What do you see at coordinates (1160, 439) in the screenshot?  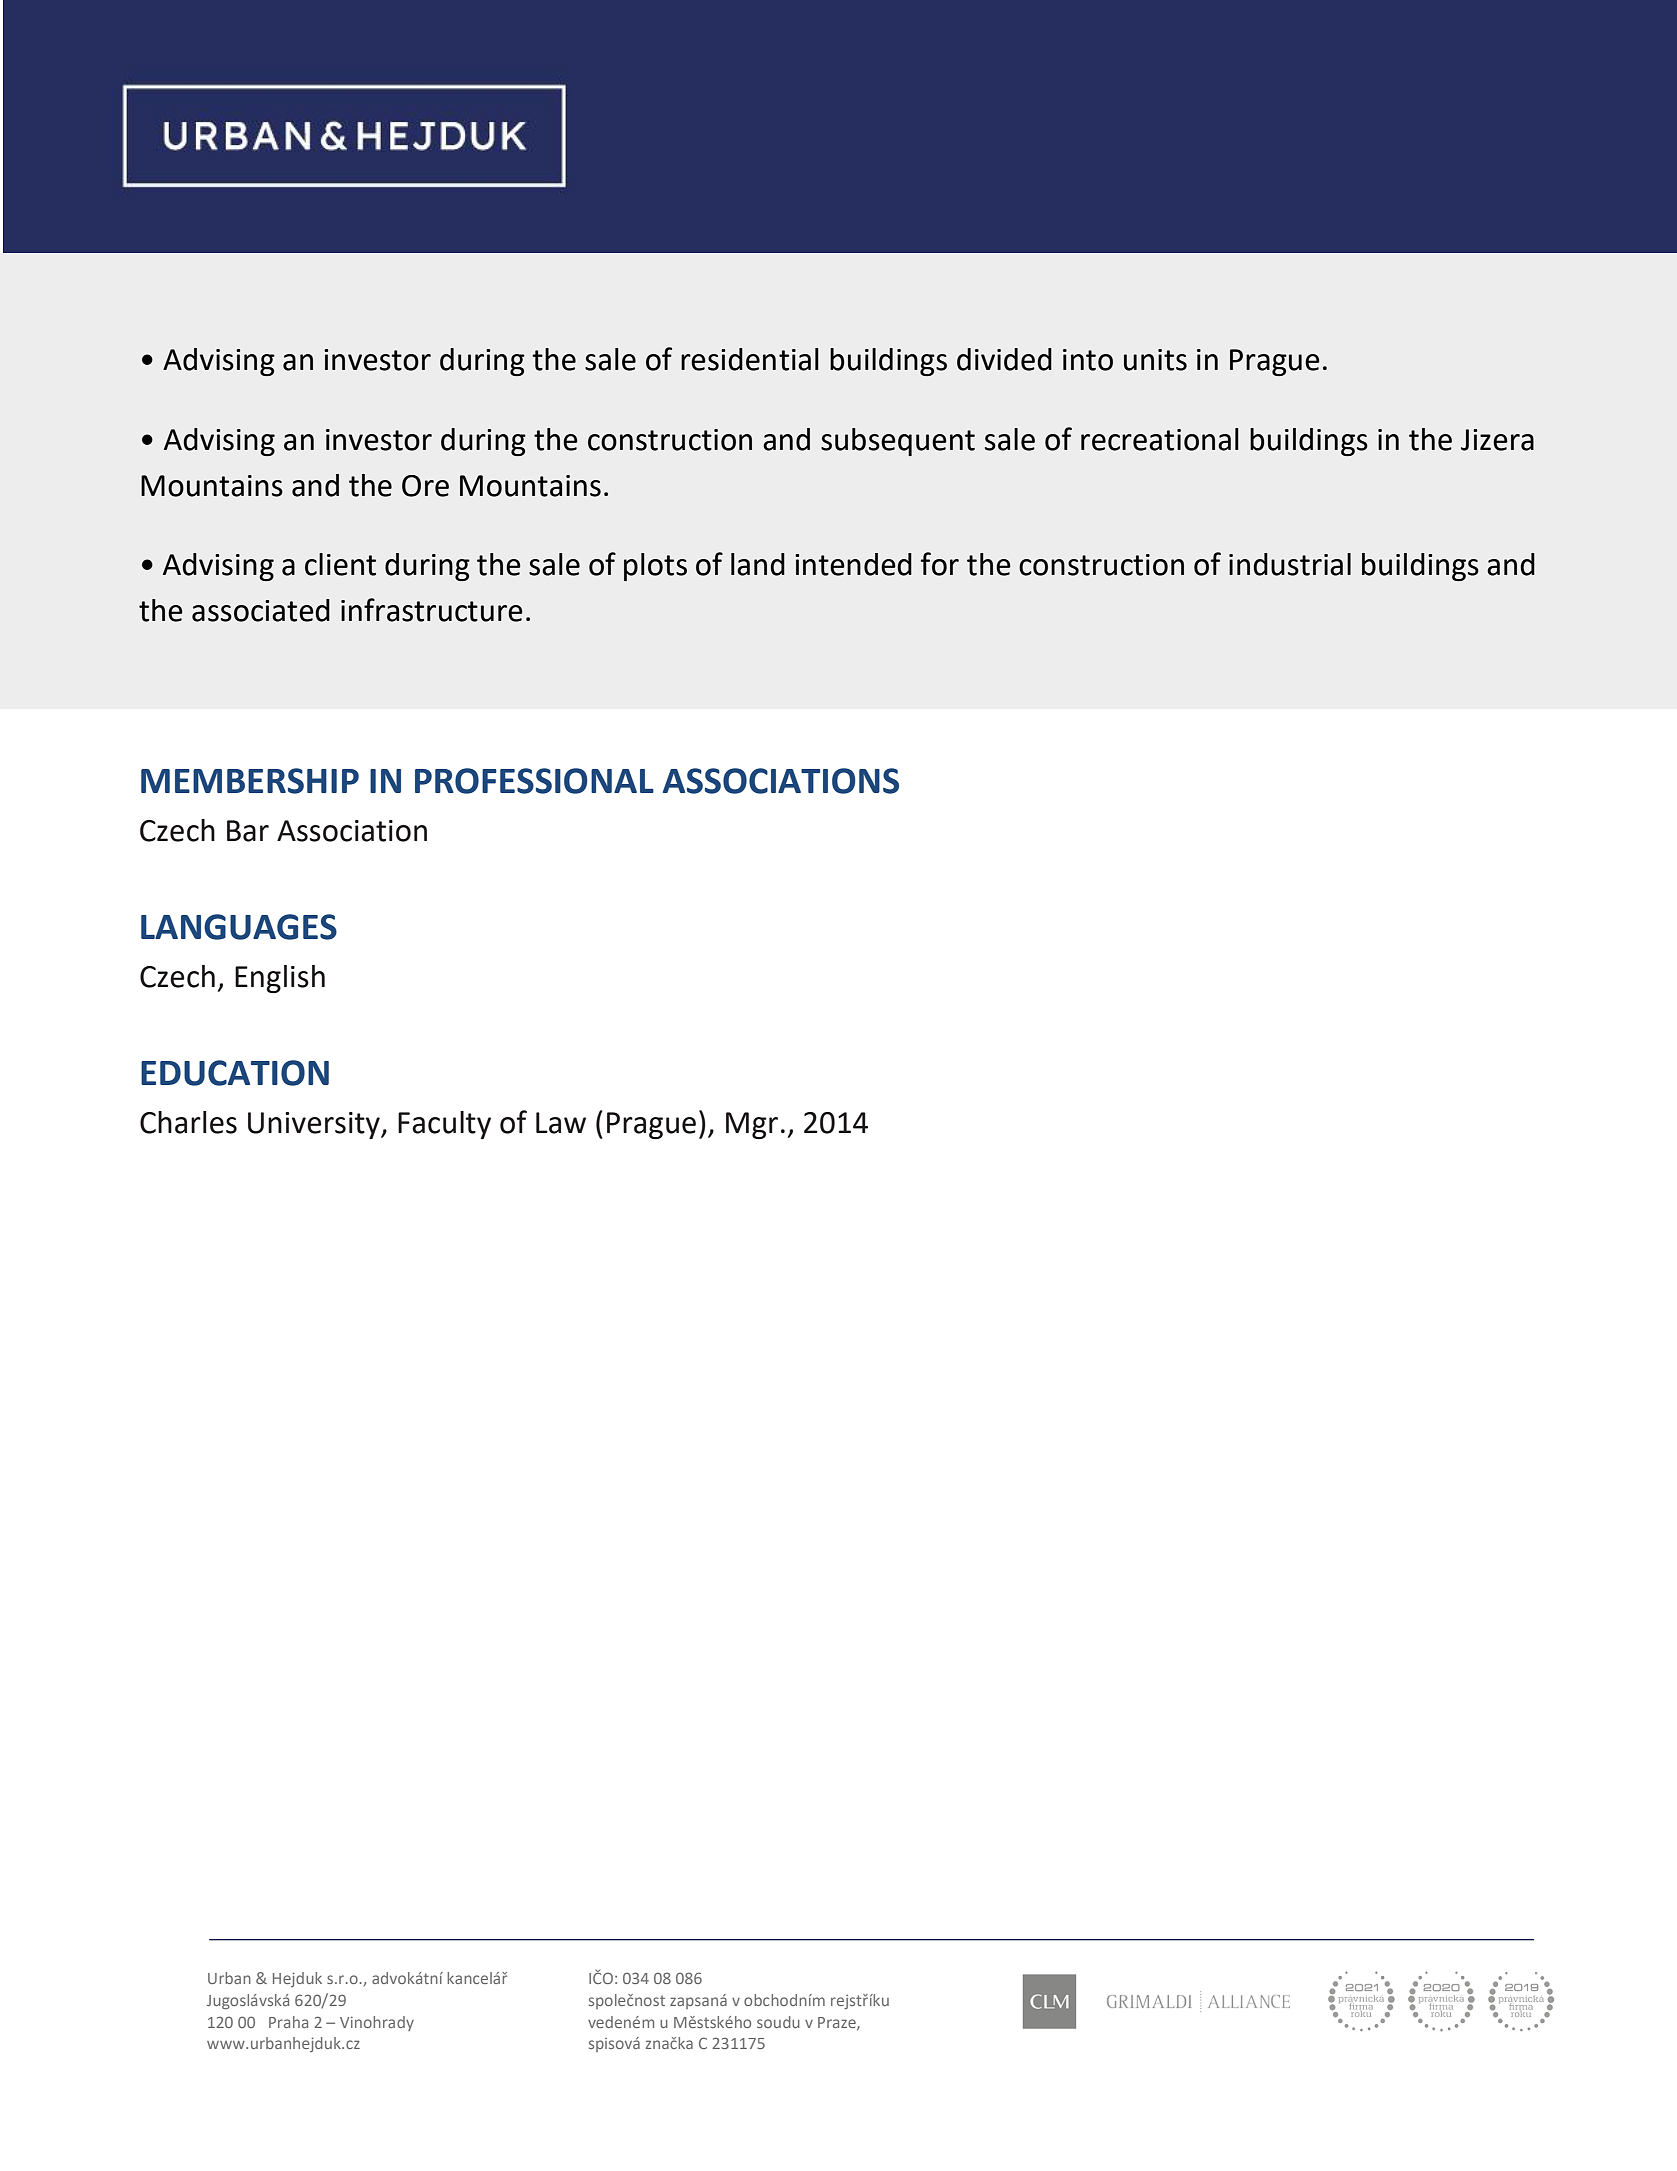 I see `recreational` at bounding box center [1160, 439].
